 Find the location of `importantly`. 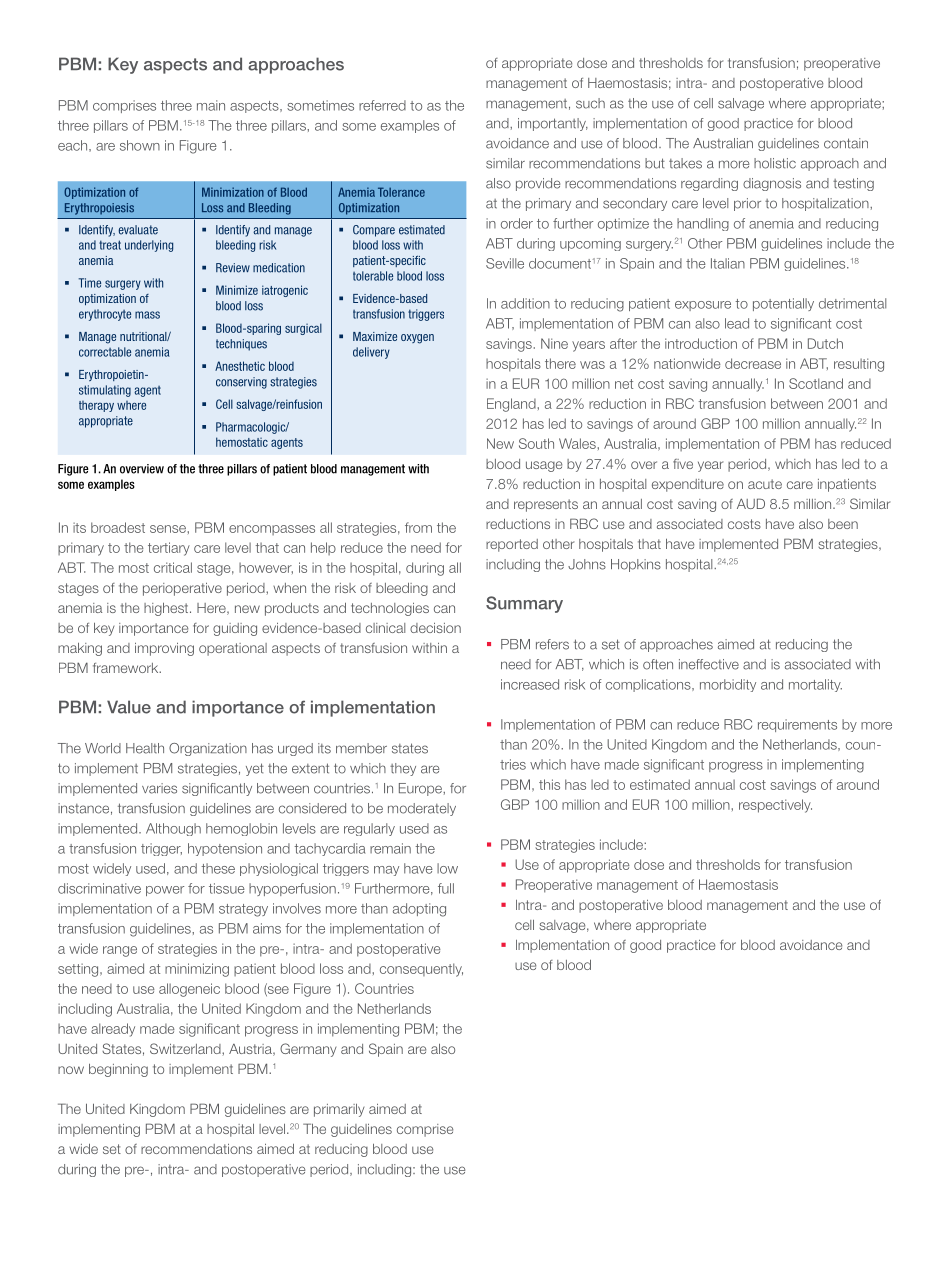

importantly is located at coordinates (553, 124).
